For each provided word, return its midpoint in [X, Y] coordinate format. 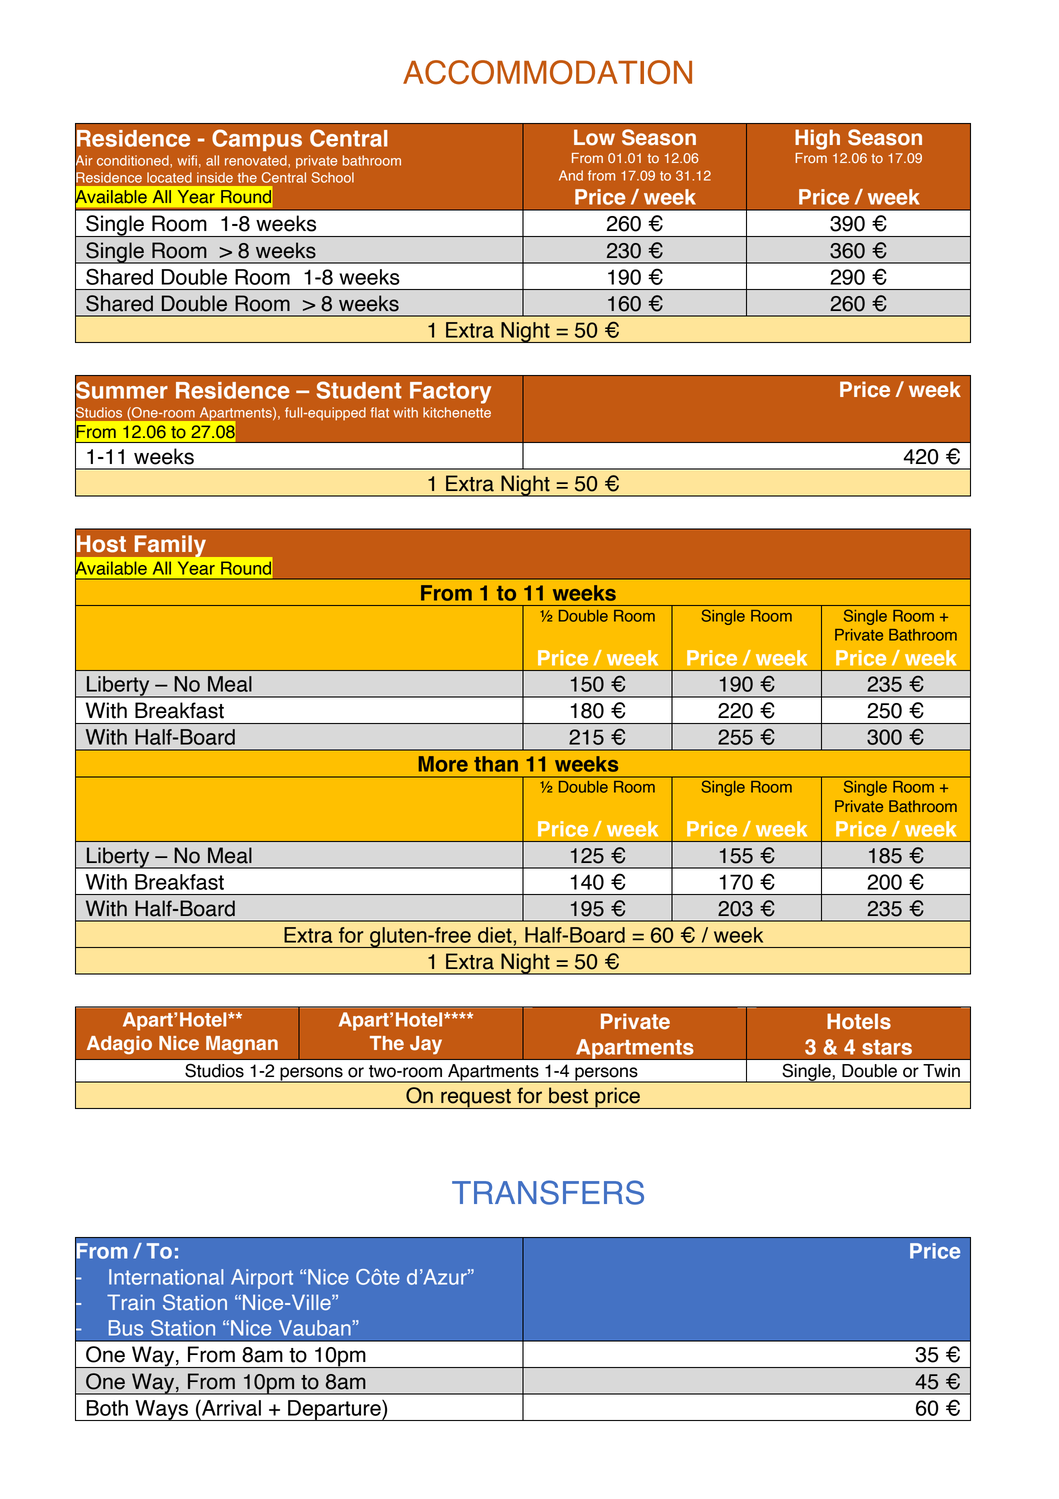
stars [887, 1047]
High [817, 139]
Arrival [230, 1408]
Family [170, 546]
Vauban [316, 1328]
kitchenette [457, 412]
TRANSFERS [548, 1192]
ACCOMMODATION [547, 72]
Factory [450, 393]
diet [496, 935]
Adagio [119, 1045]
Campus [257, 140]
